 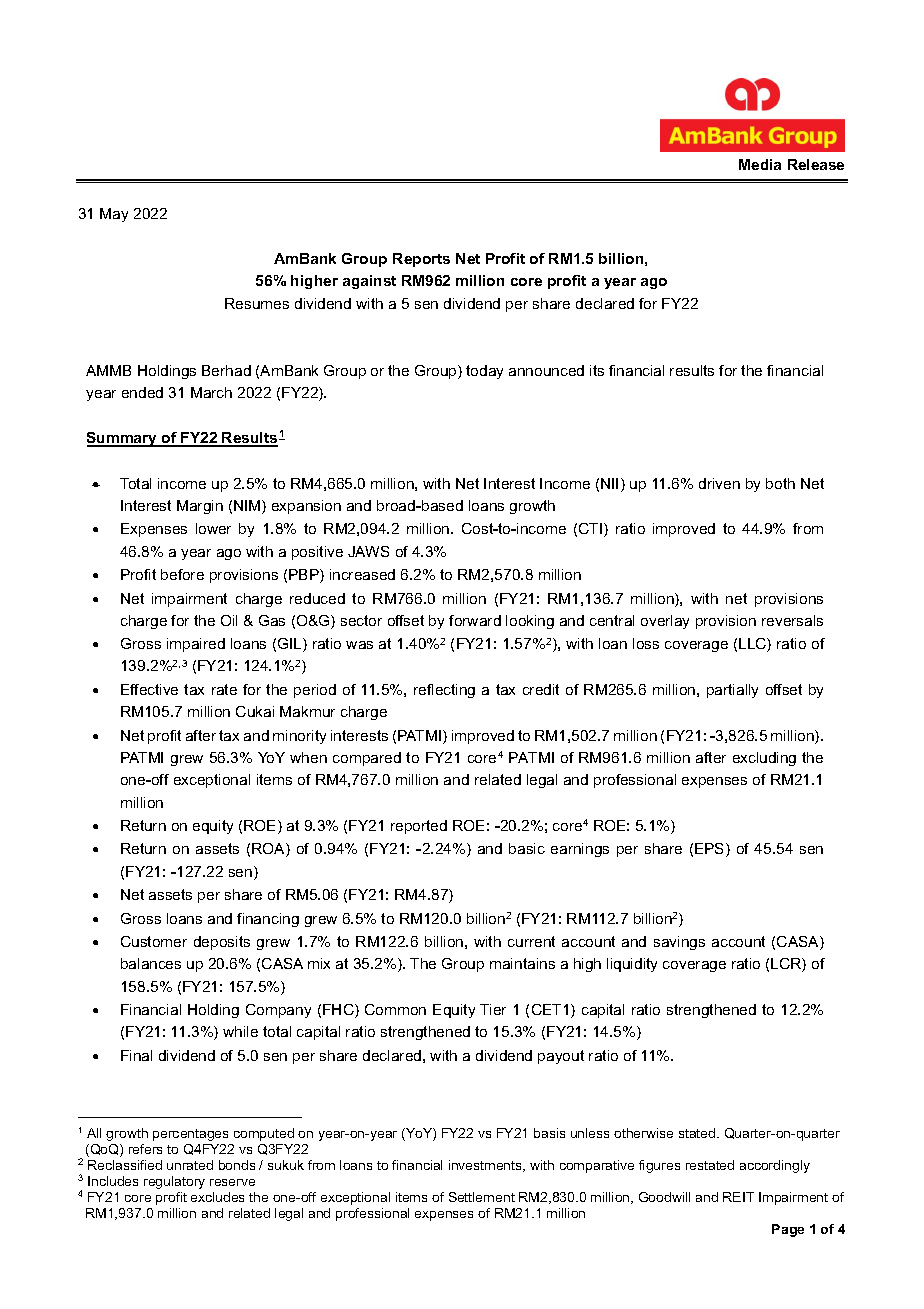 I want to click on reflecting, so click(x=444, y=691).
